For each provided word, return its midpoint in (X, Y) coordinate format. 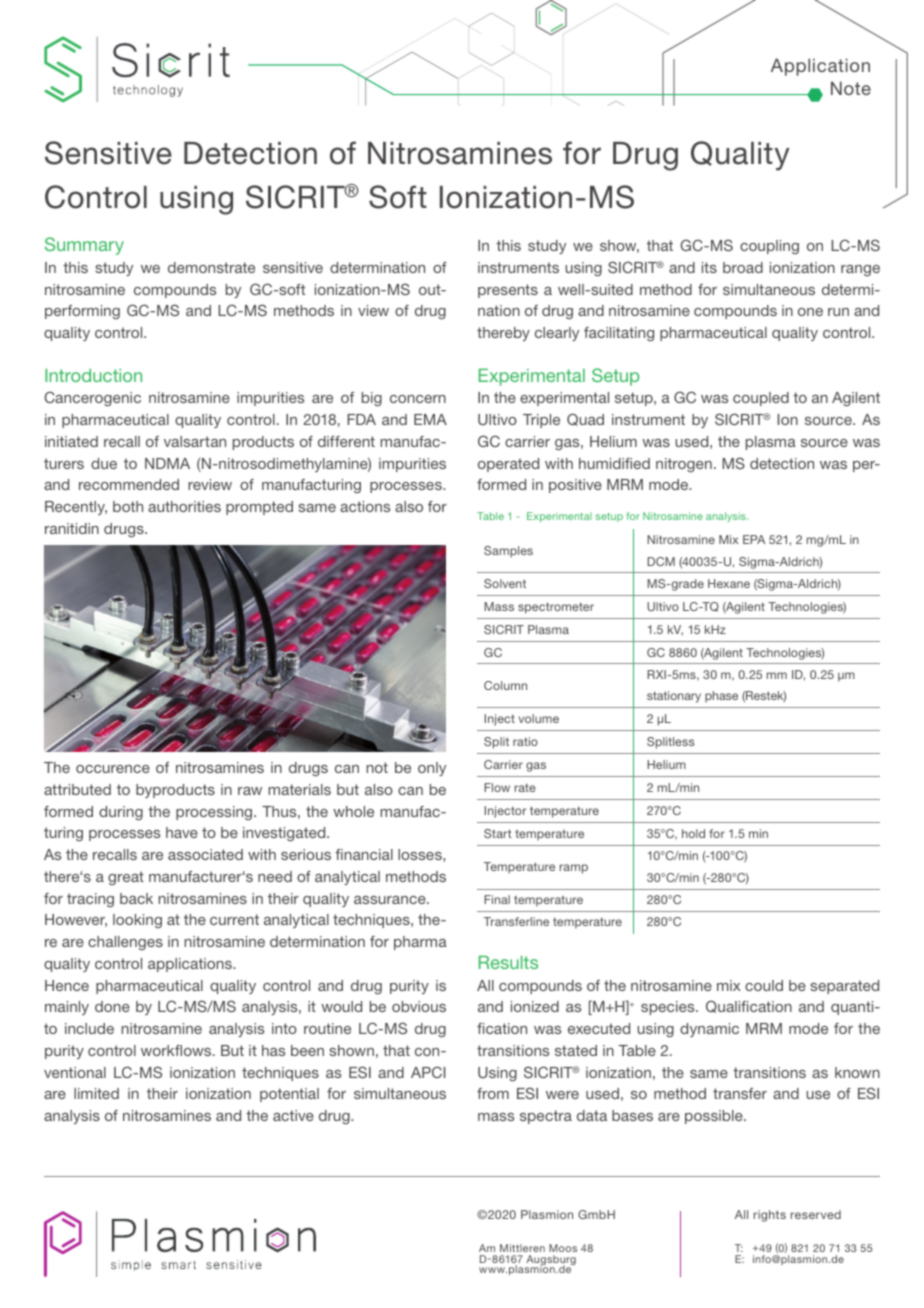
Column (505, 685)
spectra (546, 1117)
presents (508, 291)
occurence (113, 769)
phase (721, 697)
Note (851, 88)
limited (96, 1093)
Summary (84, 246)
